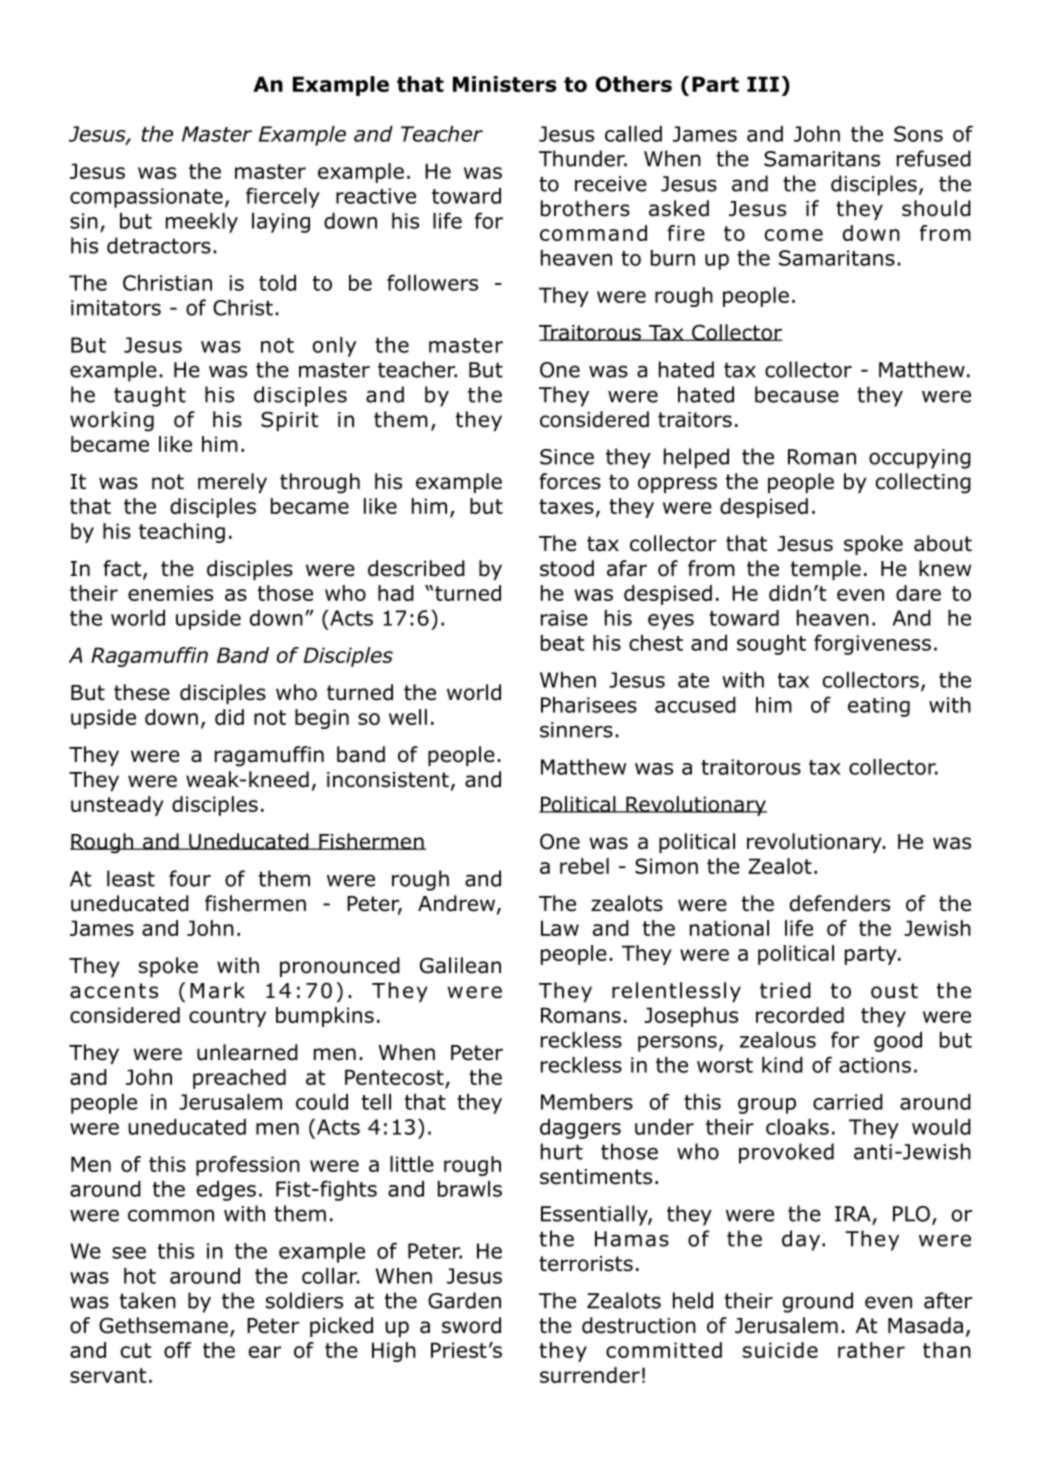  Describe the element at coordinates (587, 1102) in the page. I see `Members` at that location.
